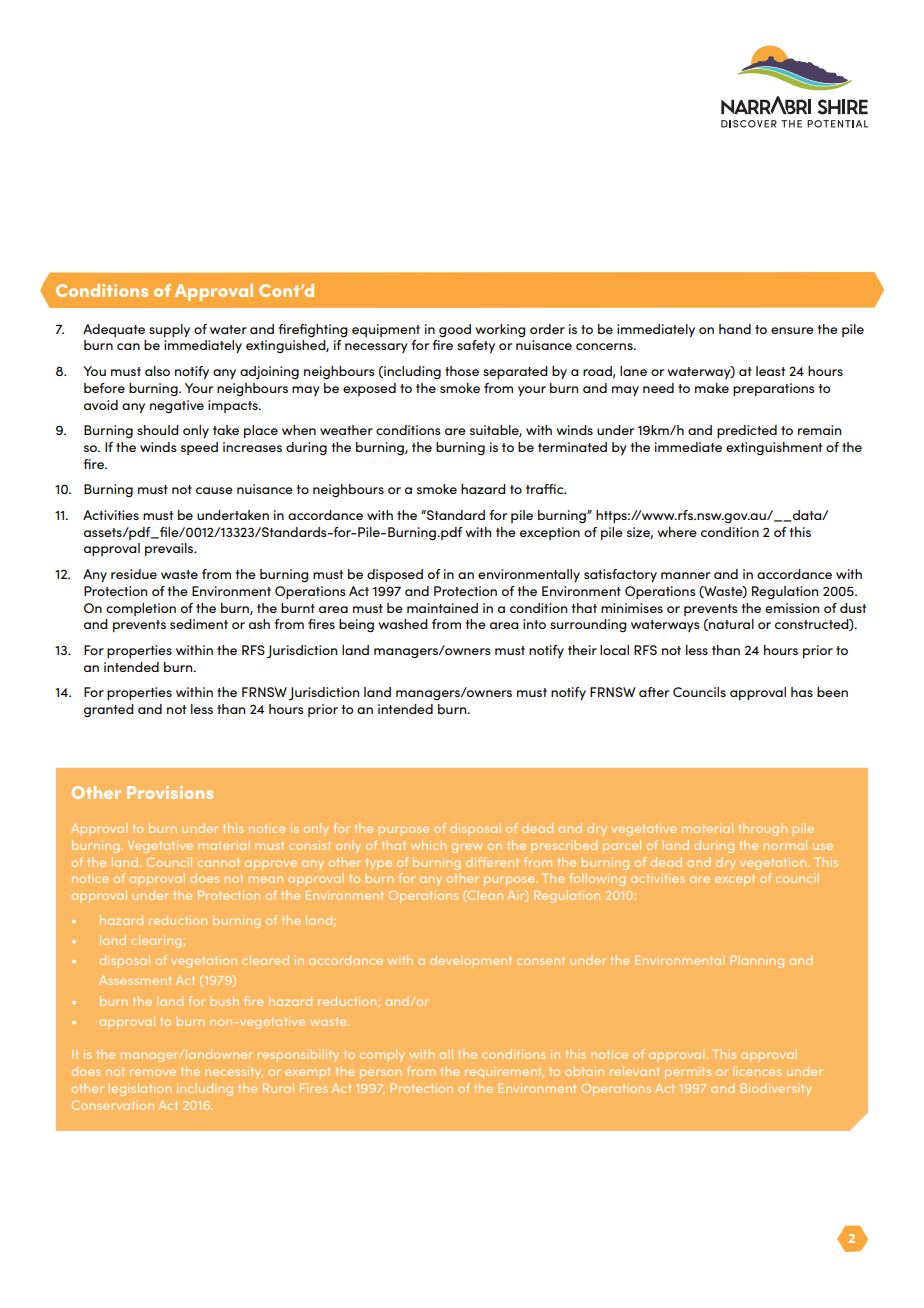 The image size is (924, 1308). I want to click on prevails, so click(170, 549).
